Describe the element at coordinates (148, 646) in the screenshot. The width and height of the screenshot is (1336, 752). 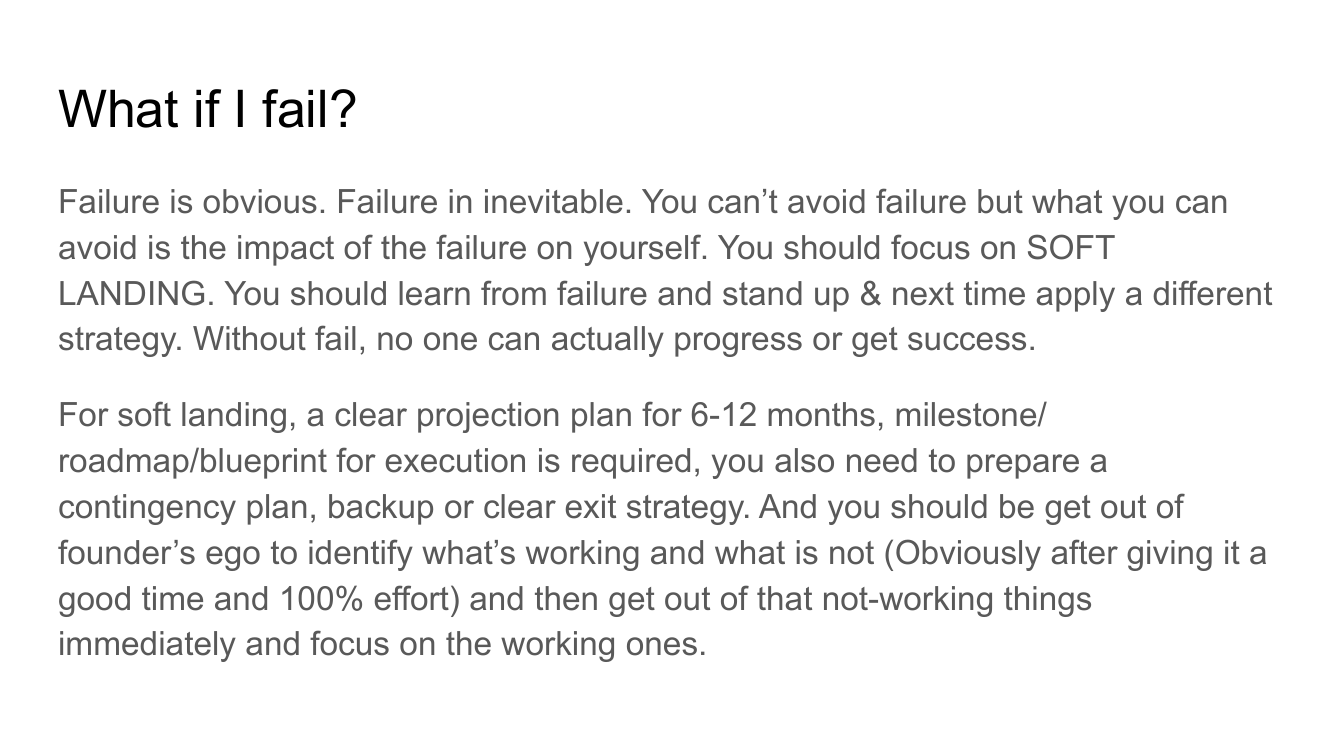
I see `immediately` at that location.
